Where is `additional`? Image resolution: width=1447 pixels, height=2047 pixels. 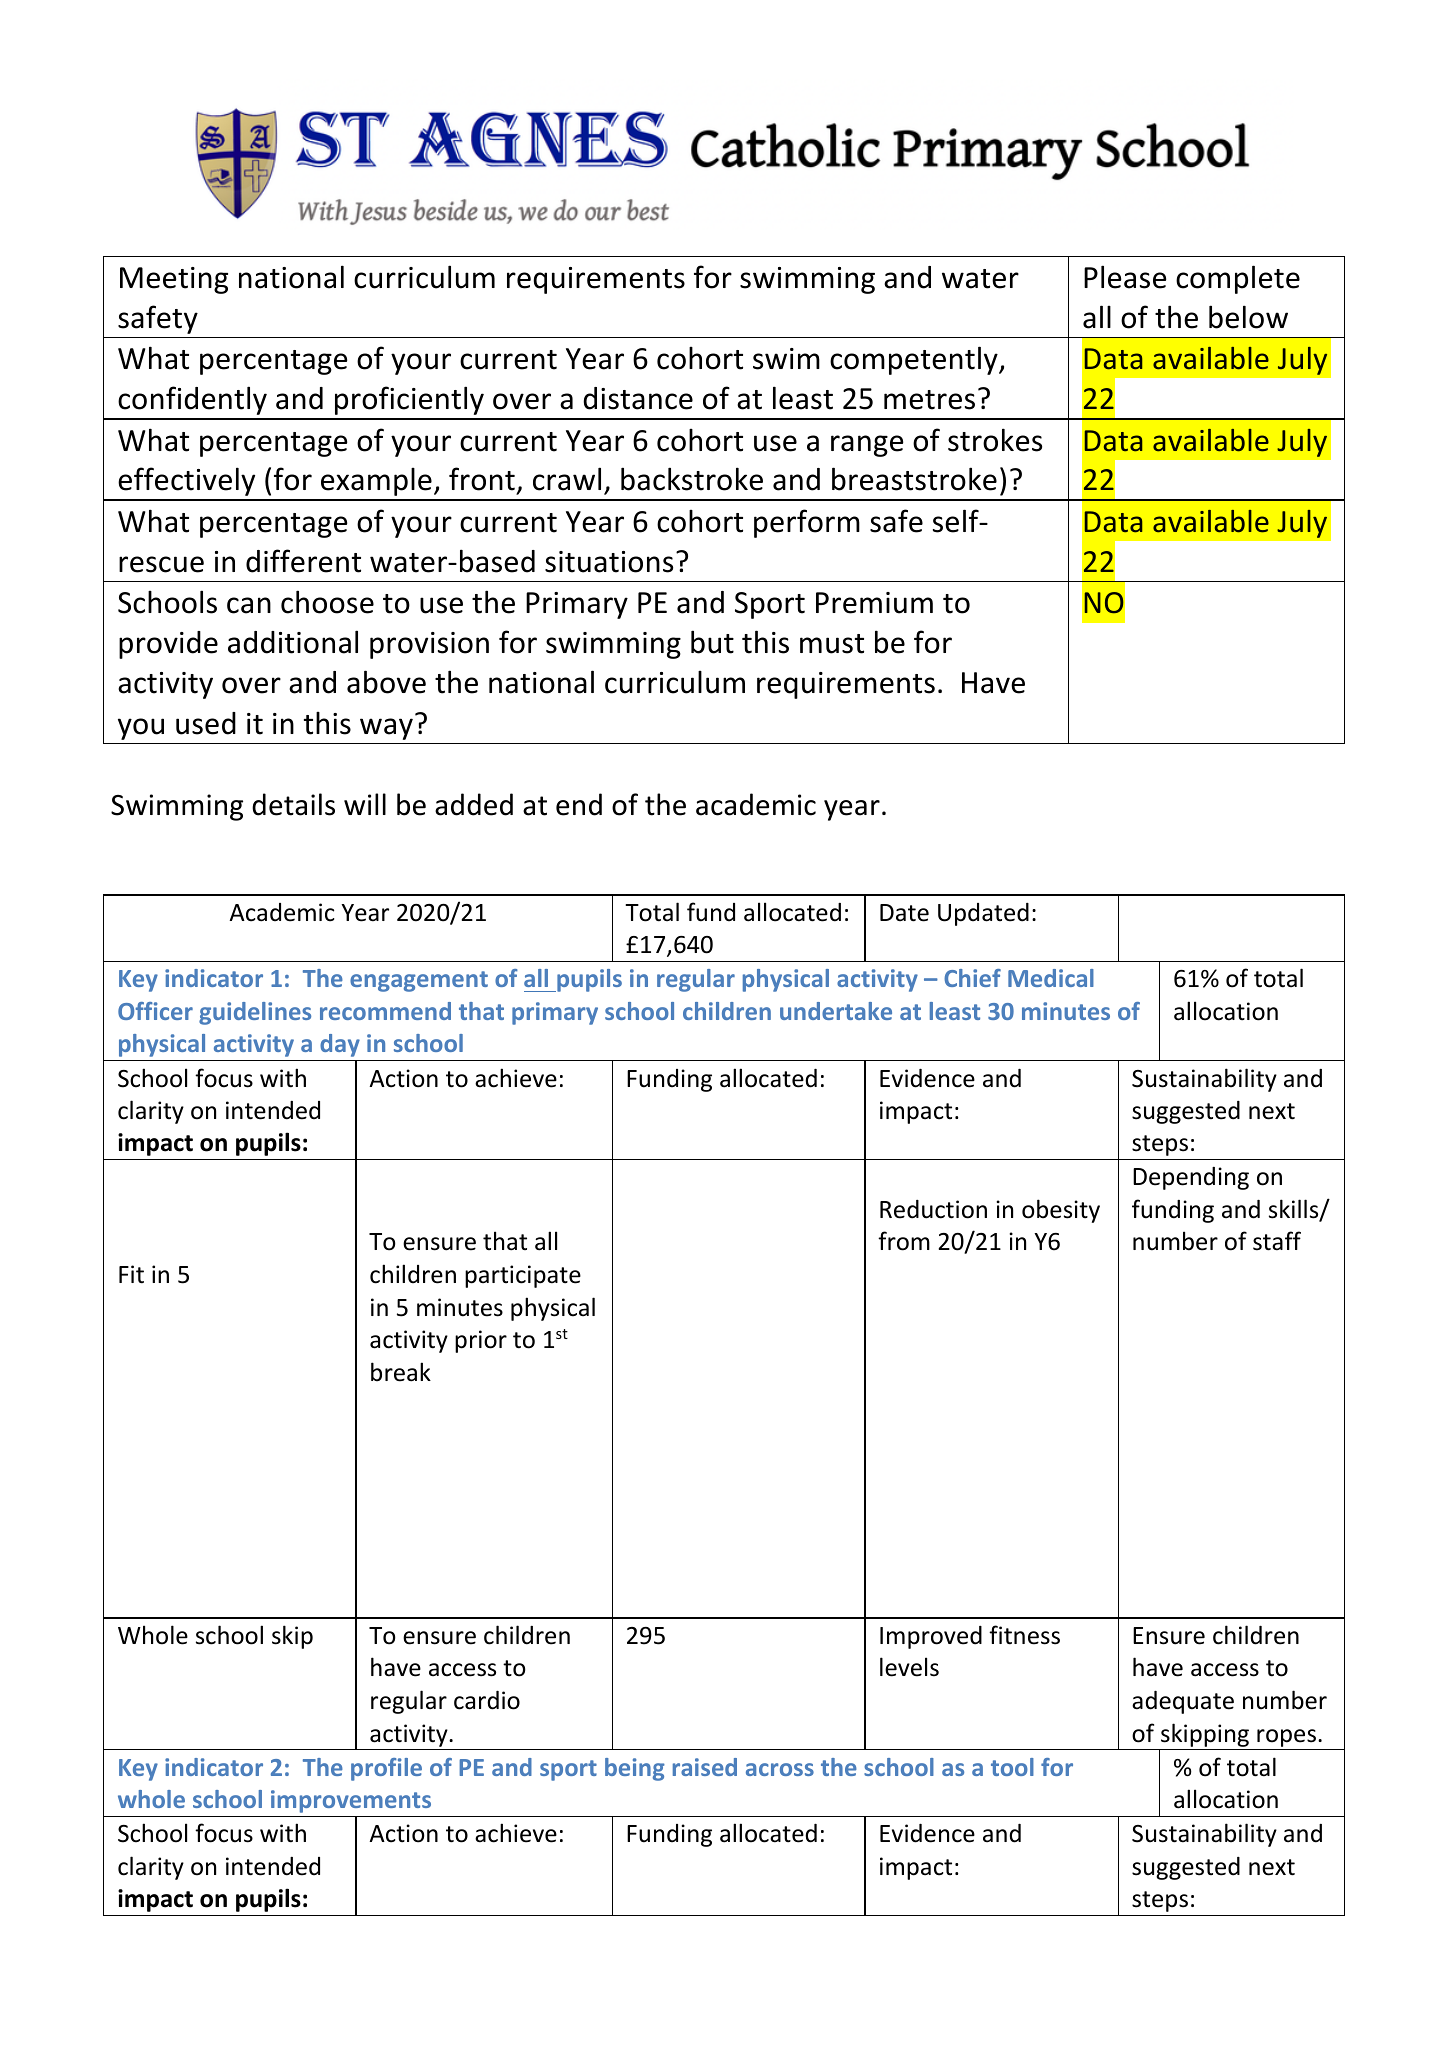
additional is located at coordinates (293, 642).
